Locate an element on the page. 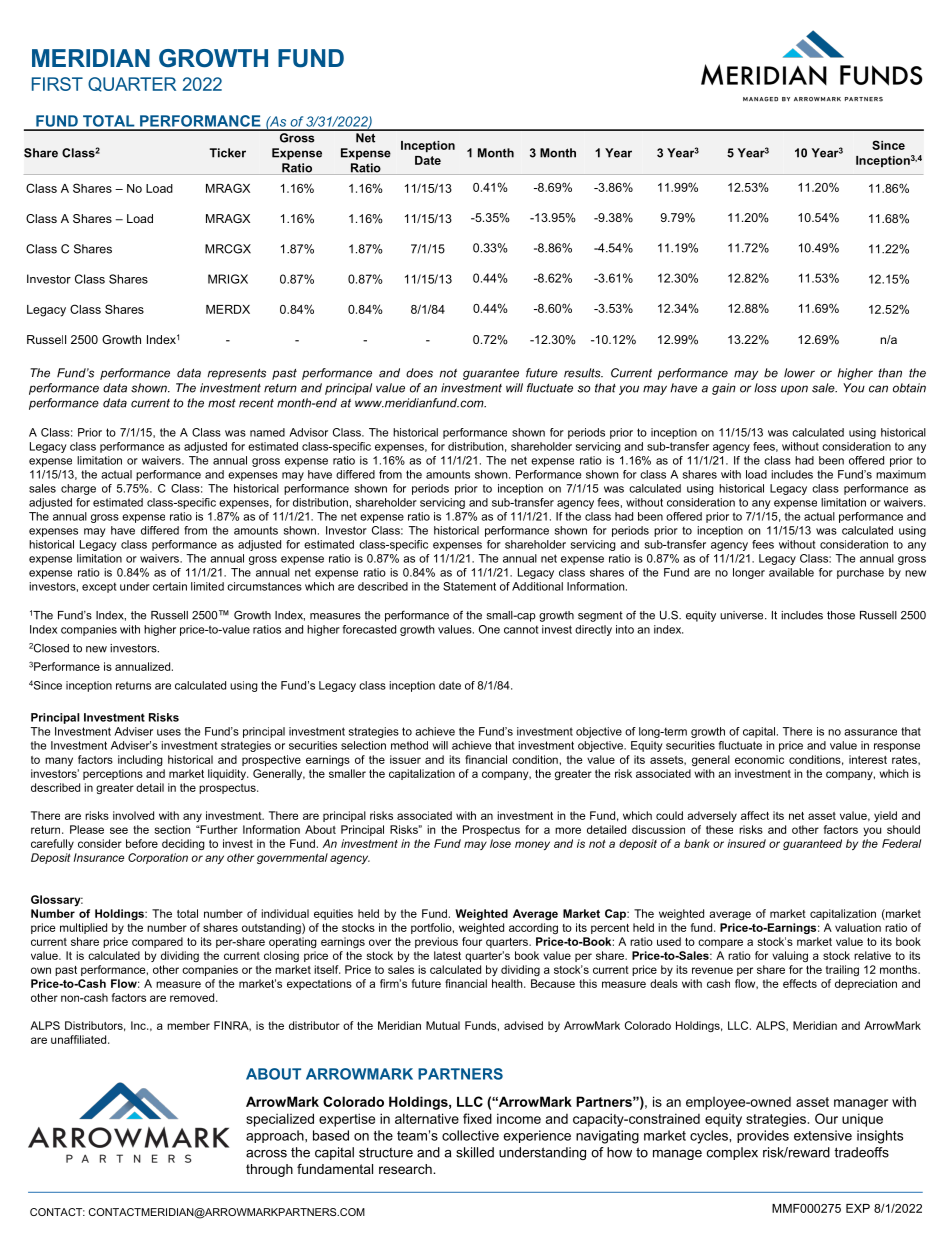 The width and height of the page is (952, 1233). across is located at coordinates (266, 1154).
